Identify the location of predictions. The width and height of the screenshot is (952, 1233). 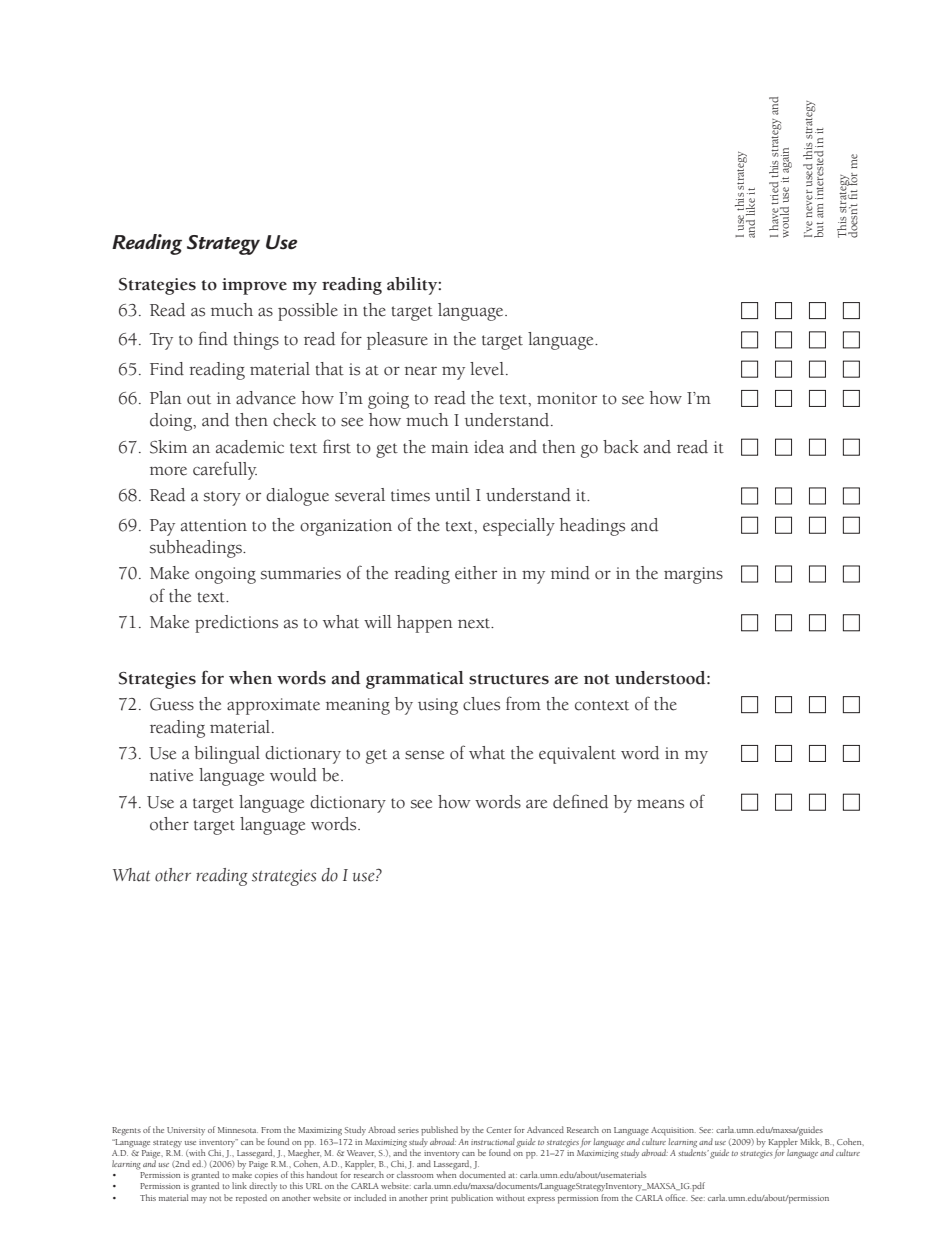
(236, 624).
